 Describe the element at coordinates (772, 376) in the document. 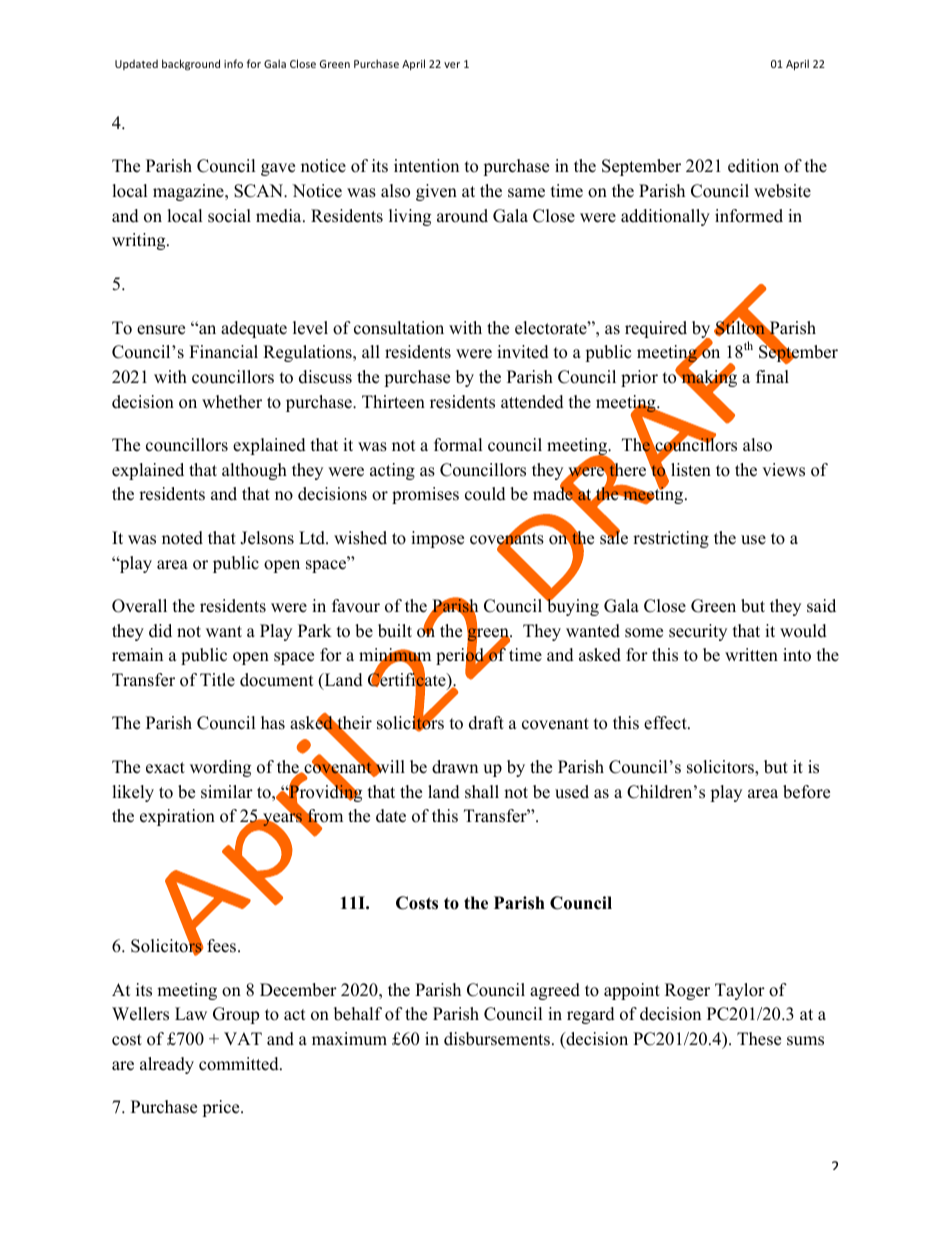

I see `final` at that location.
